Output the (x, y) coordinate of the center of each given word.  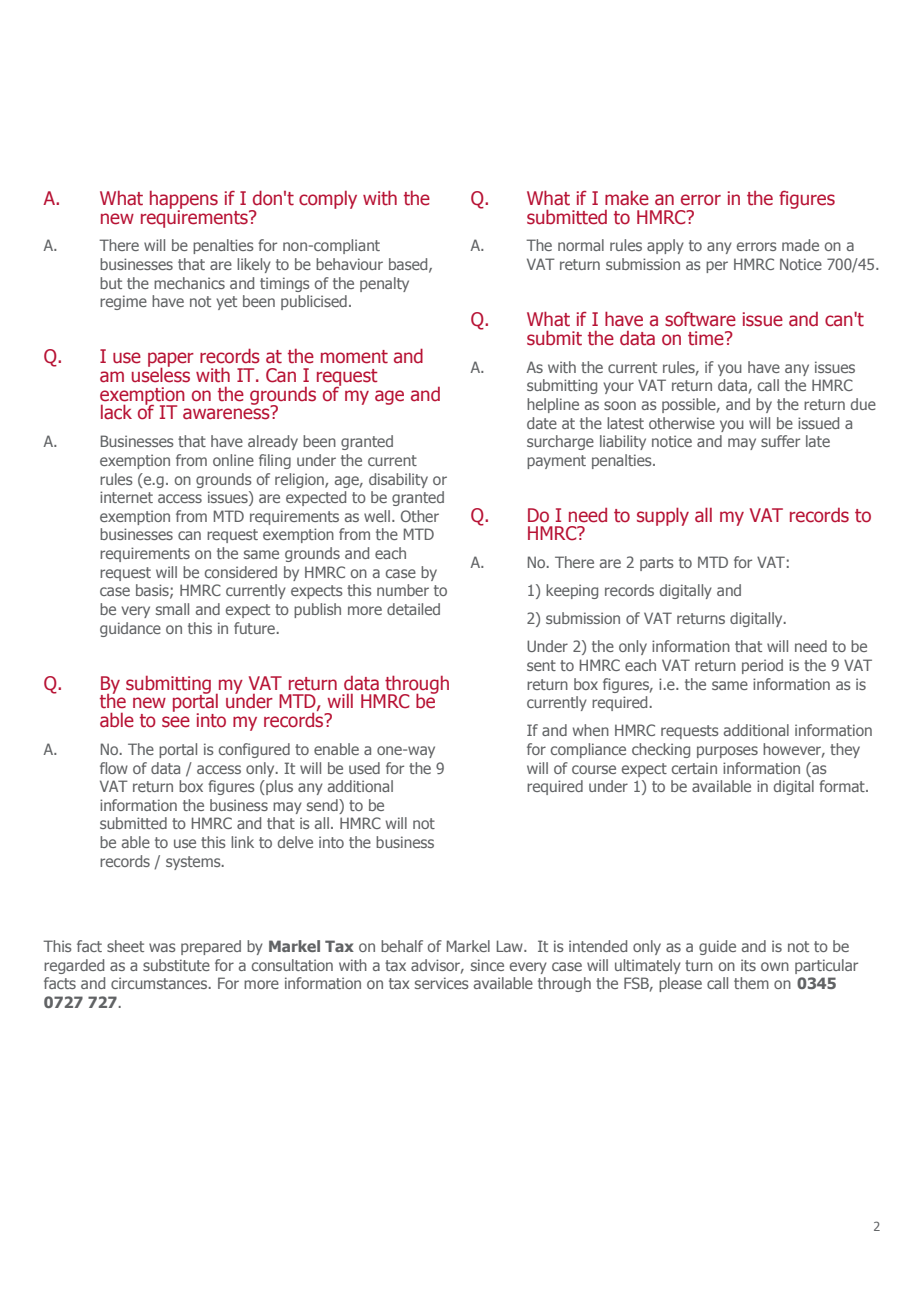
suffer (780, 441)
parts (657, 564)
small (172, 609)
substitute (176, 965)
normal (581, 245)
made (800, 245)
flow (114, 768)
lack (116, 412)
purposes (727, 752)
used (364, 768)
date (542, 423)
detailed (413, 609)
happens (184, 201)
